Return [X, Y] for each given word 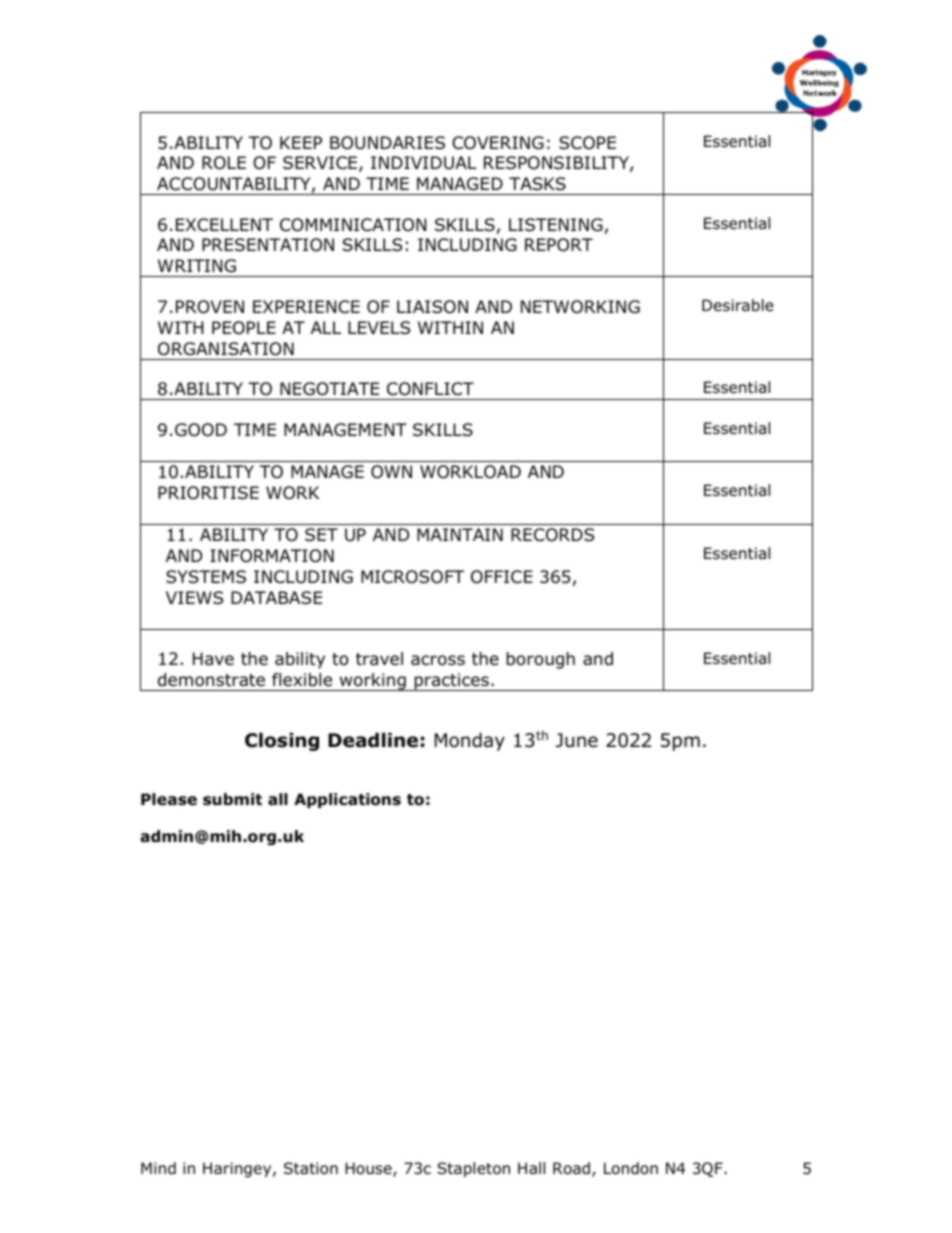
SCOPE [587, 143]
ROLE [224, 163]
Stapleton [473, 1169]
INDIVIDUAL [424, 163]
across [438, 660]
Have [213, 659]
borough [540, 660]
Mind [158, 1168]
